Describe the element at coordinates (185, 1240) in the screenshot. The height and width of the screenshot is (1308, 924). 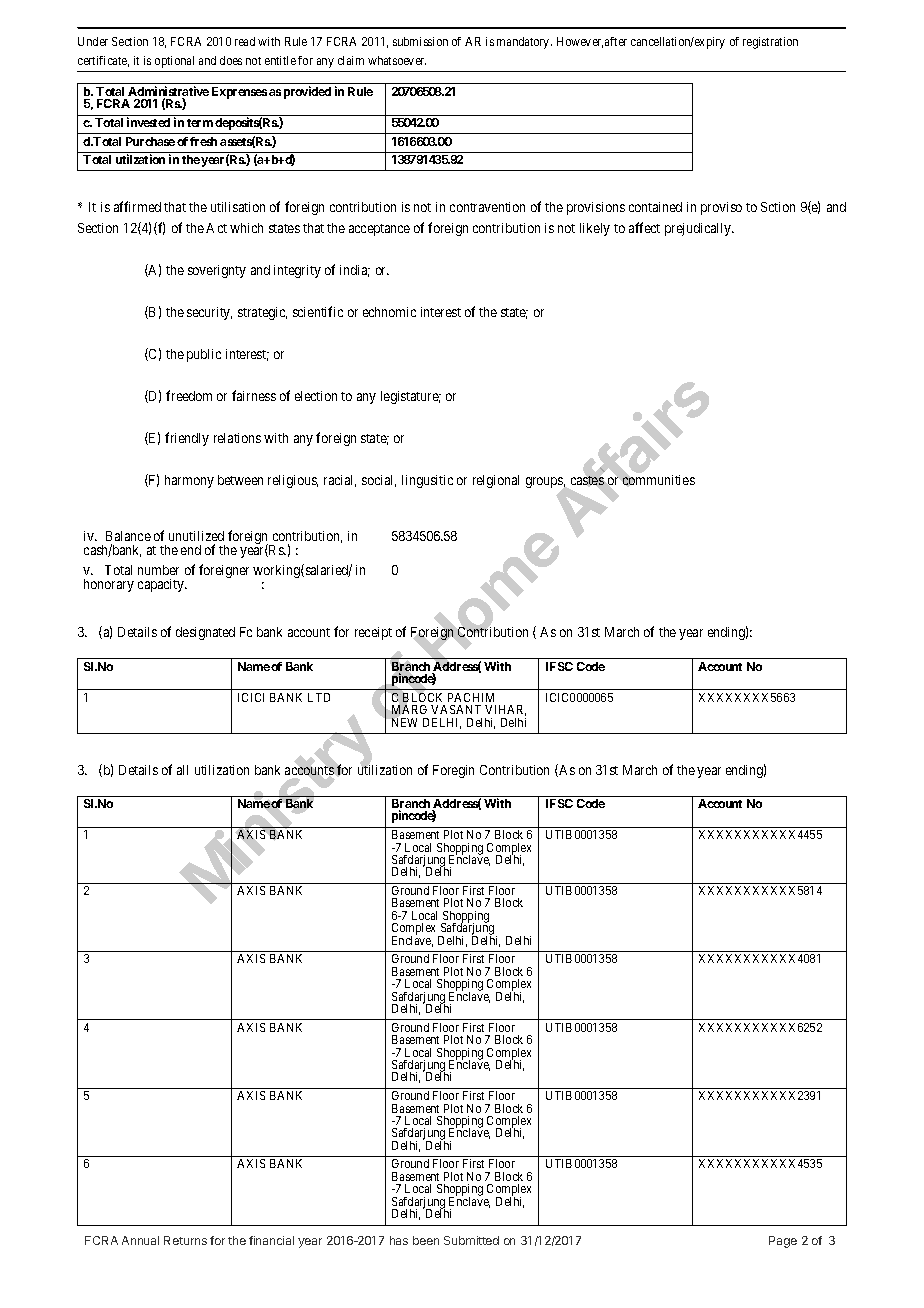
I see `Returns` at that location.
